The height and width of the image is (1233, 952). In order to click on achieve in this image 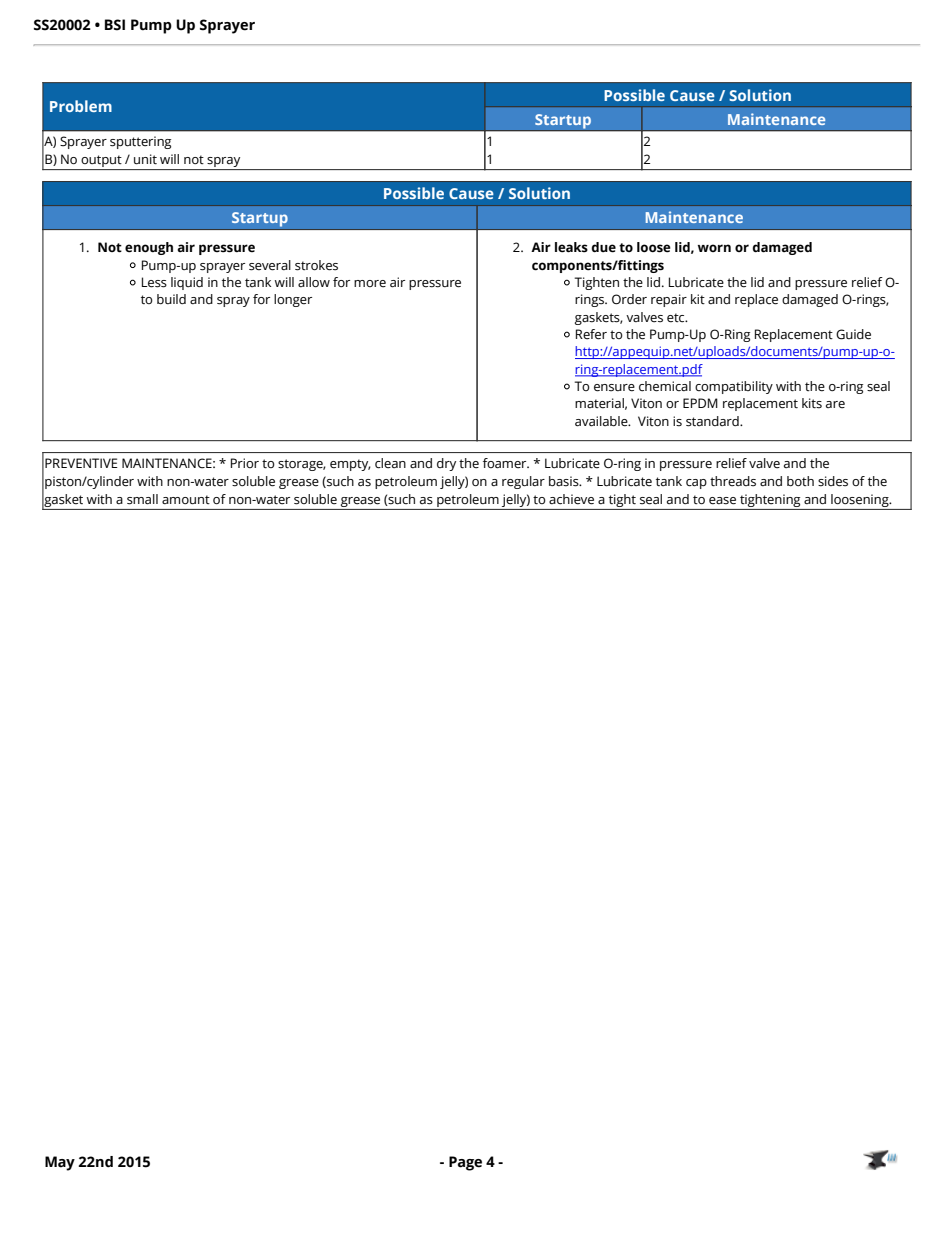, I will do `click(571, 499)`.
